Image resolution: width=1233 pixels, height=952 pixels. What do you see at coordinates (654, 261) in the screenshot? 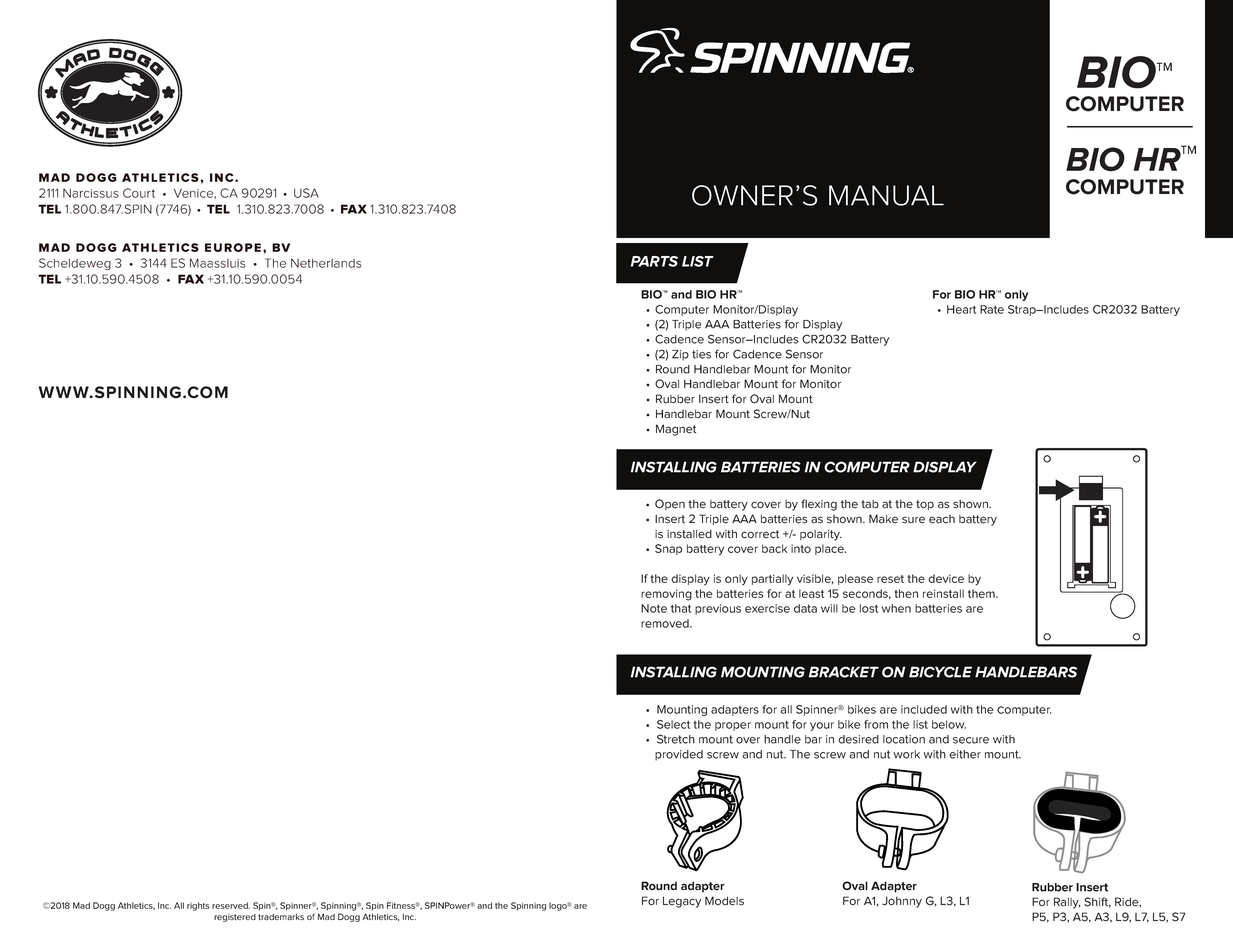
I see `PARTS` at bounding box center [654, 261].
